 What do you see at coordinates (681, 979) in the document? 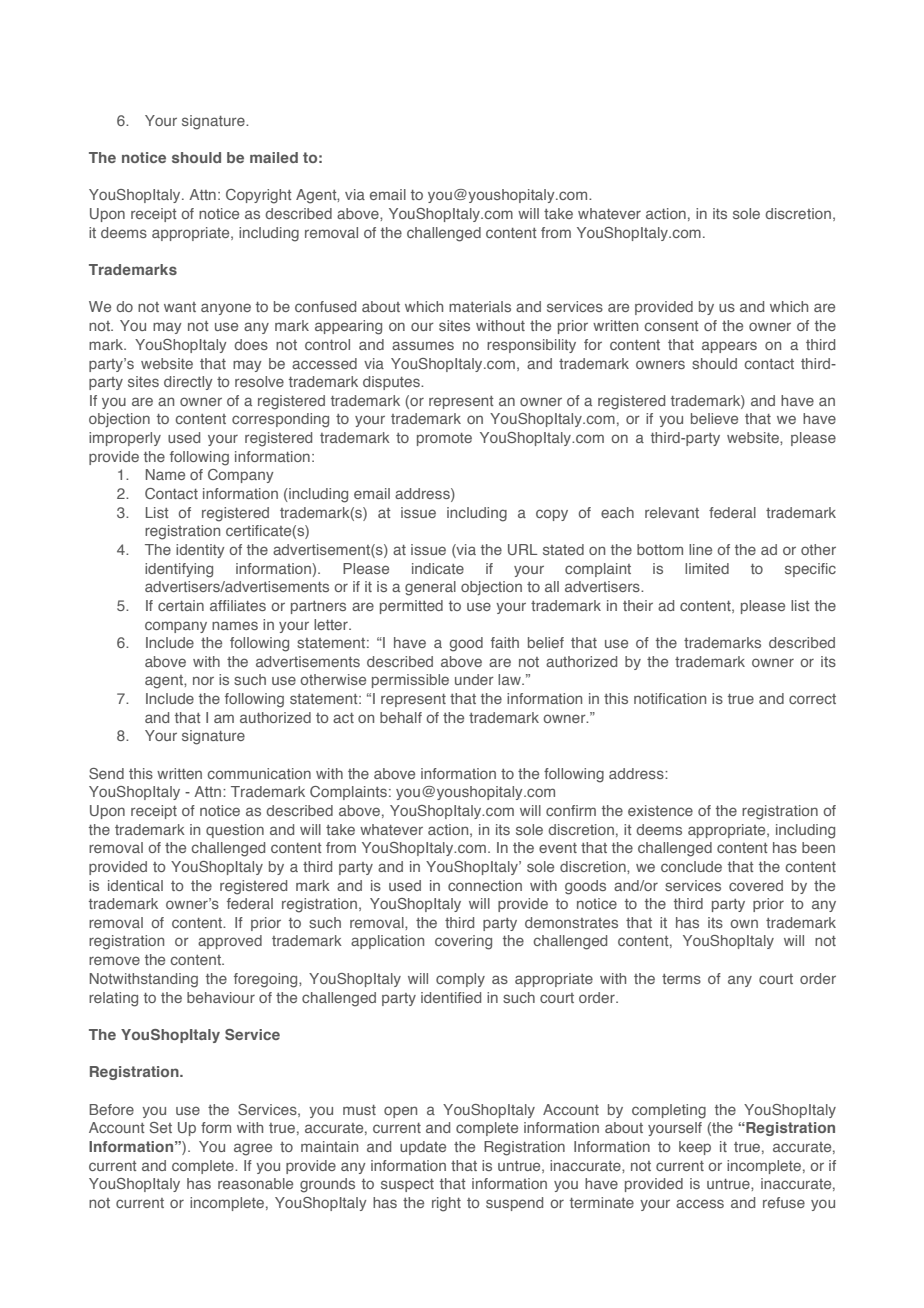
I see `terms` at bounding box center [681, 979].
